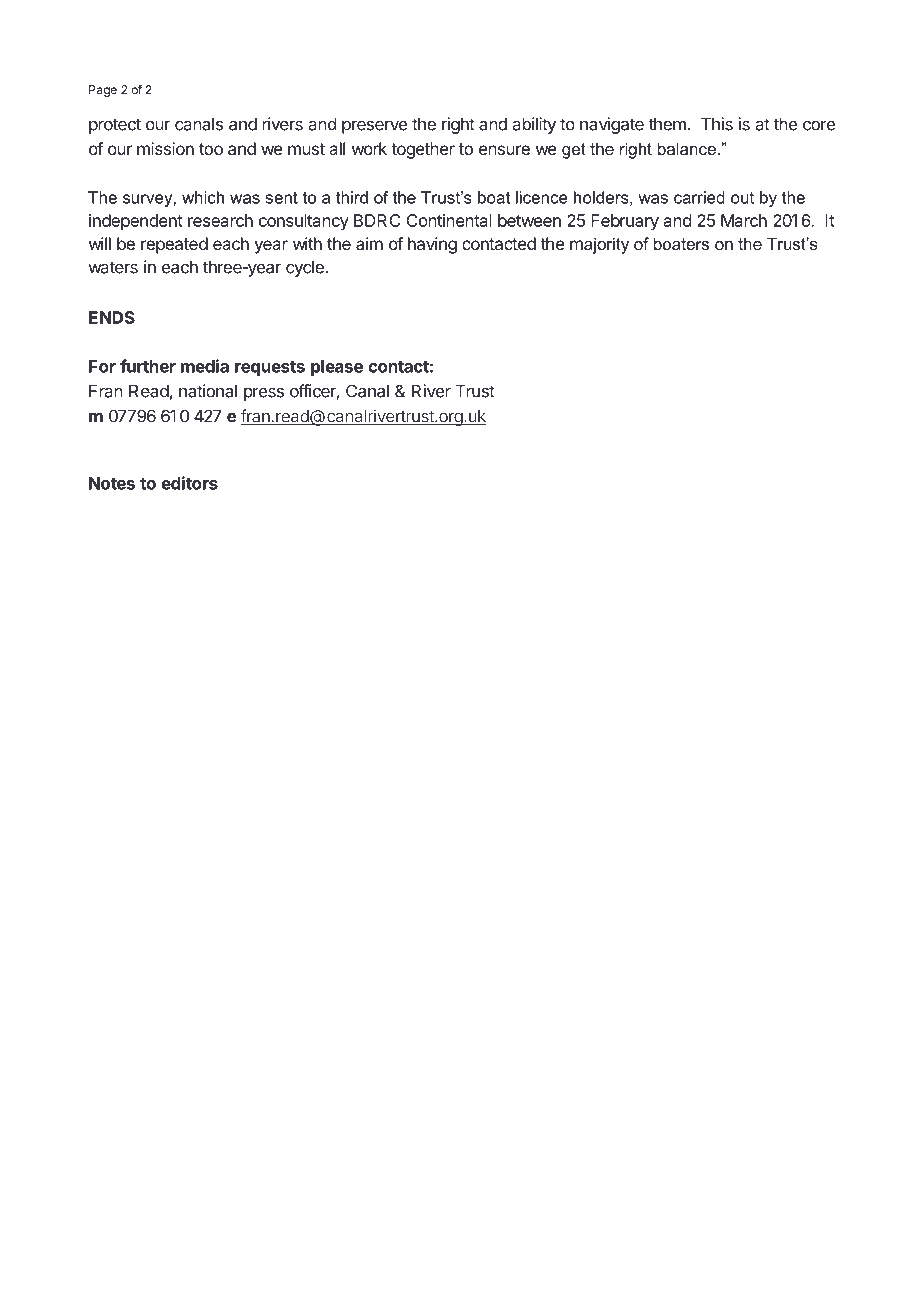  I want to click on having, so click(432, 245).
